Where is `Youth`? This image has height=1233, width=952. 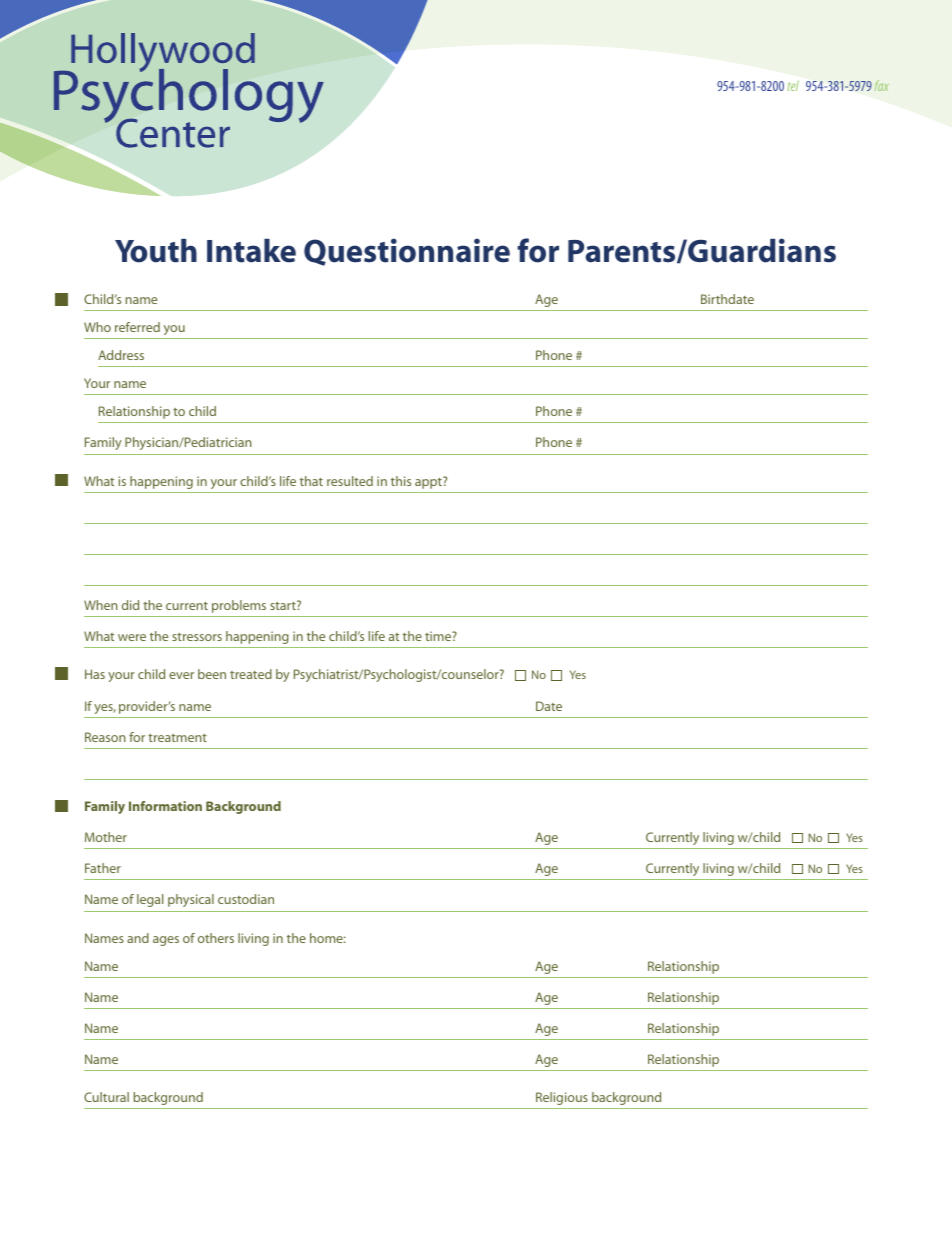
Youth is located at coordinates (156, 251).
